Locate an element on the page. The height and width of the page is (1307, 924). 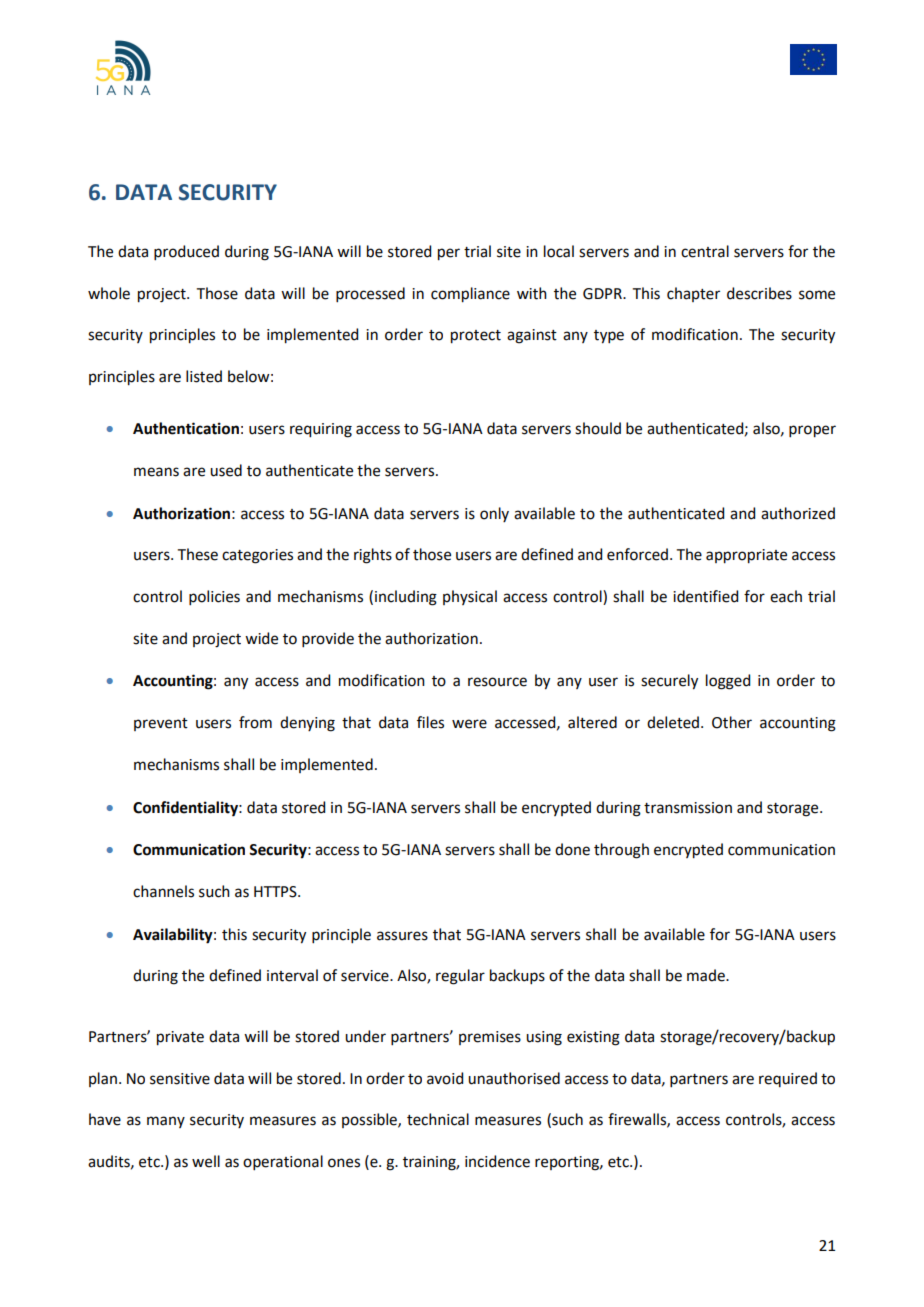
only is located at coordinates (494, 514).
